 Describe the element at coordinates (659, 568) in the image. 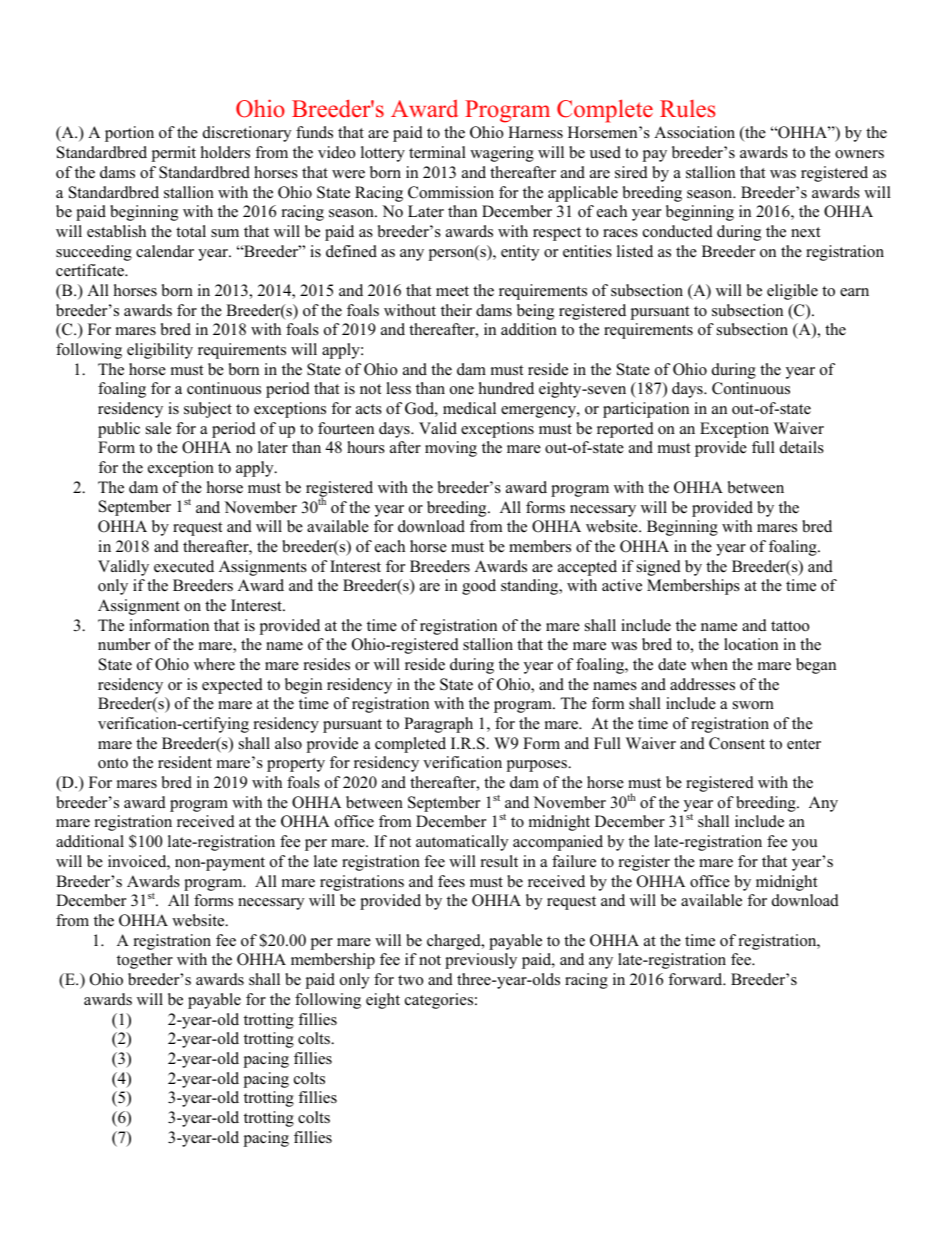

I see `signed` at that location.
